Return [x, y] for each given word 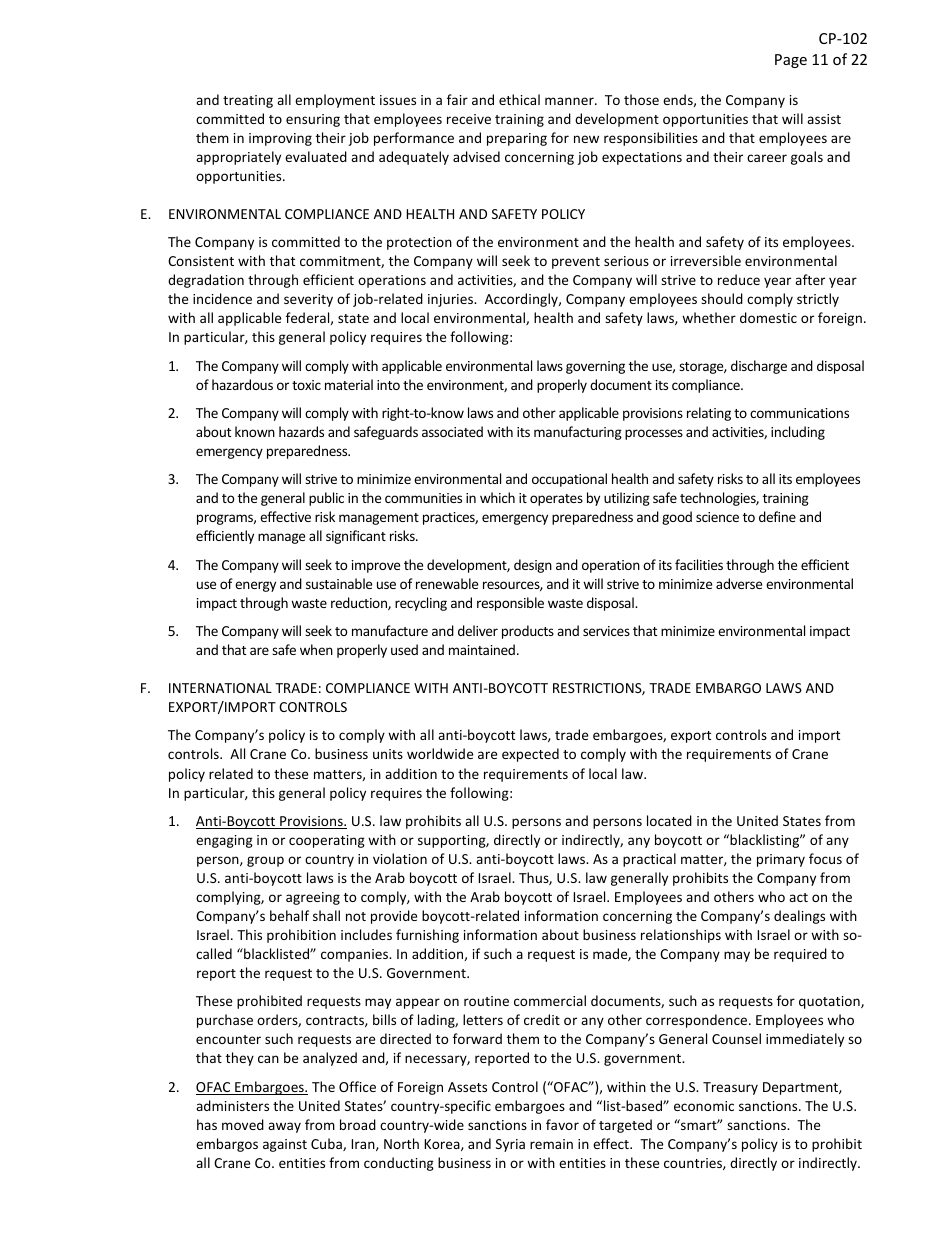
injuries [452, 300]
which [497, 497]
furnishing [427, 936]
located [669, 820]
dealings [799, 917]
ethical [519, 99]
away [284, 1127]
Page [791, 61]
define [777, 516]
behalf [289, 915]
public [326, 499]
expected [530, 755]
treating [248, 101]
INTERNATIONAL [220, 688]
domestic [768, 317]
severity [308, 300]
